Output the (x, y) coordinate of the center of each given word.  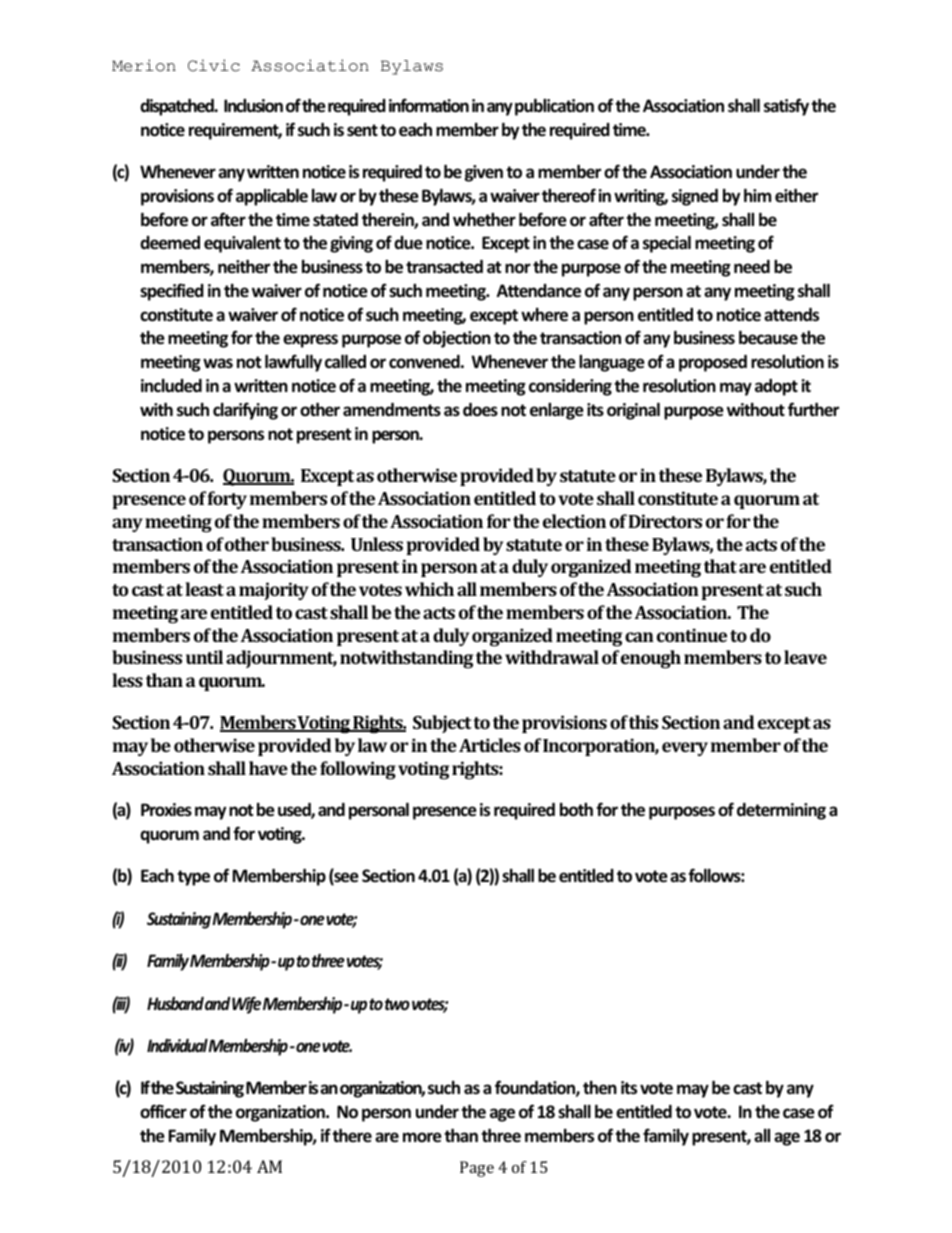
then (600, 1088)
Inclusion (253, 106)
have (268, 768)
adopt (776, 387)
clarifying (245, 411)
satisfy (786, 107)
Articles (490, 745)
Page (477, 1169)
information (429, 105)
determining (781, 811)
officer (163, 1111)
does (480, 410)
